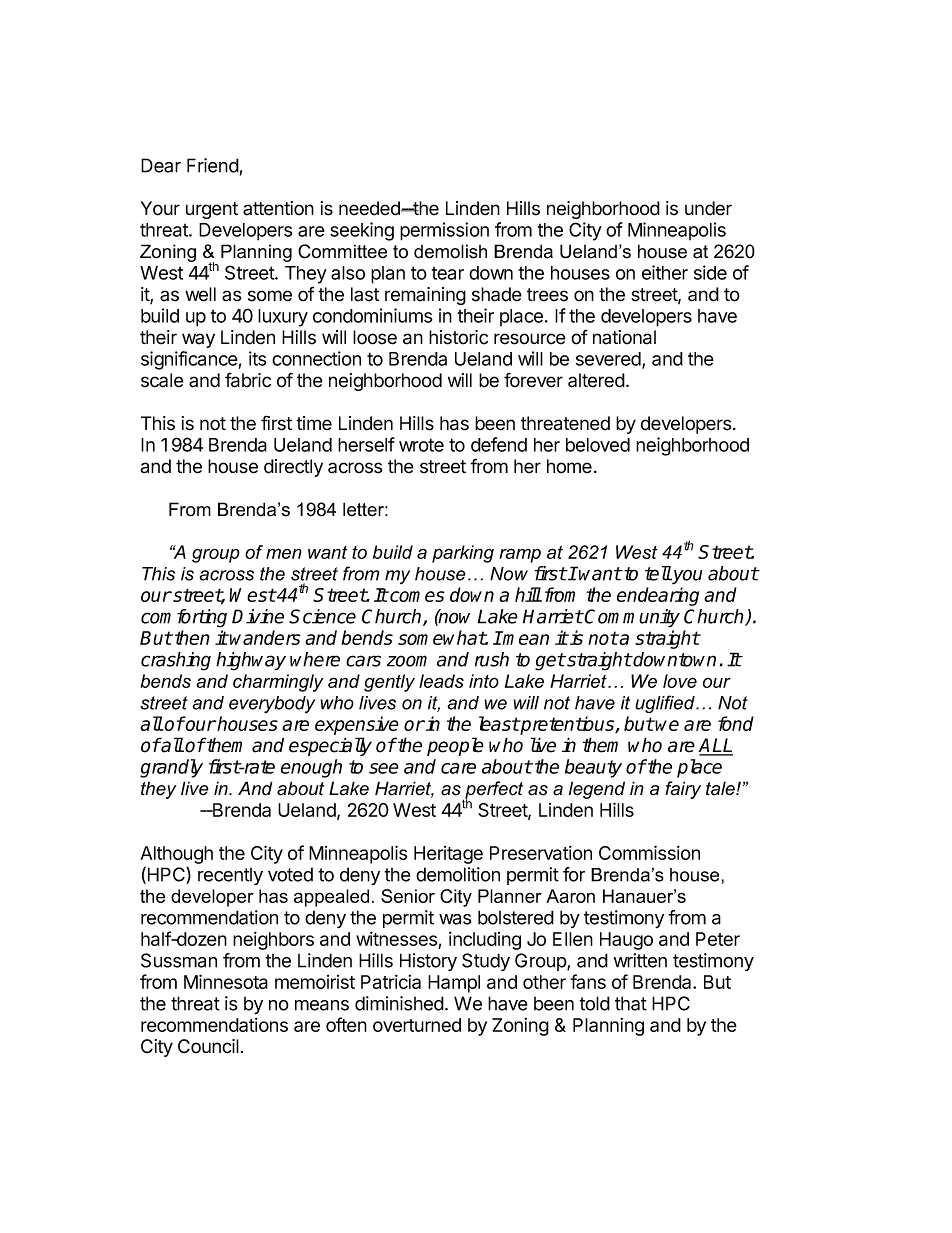 This page has width=952, height=1233. What do you see at coordinates (417, 1025) in the page?
I see `overturned` at bounding box center [417, 1025].
